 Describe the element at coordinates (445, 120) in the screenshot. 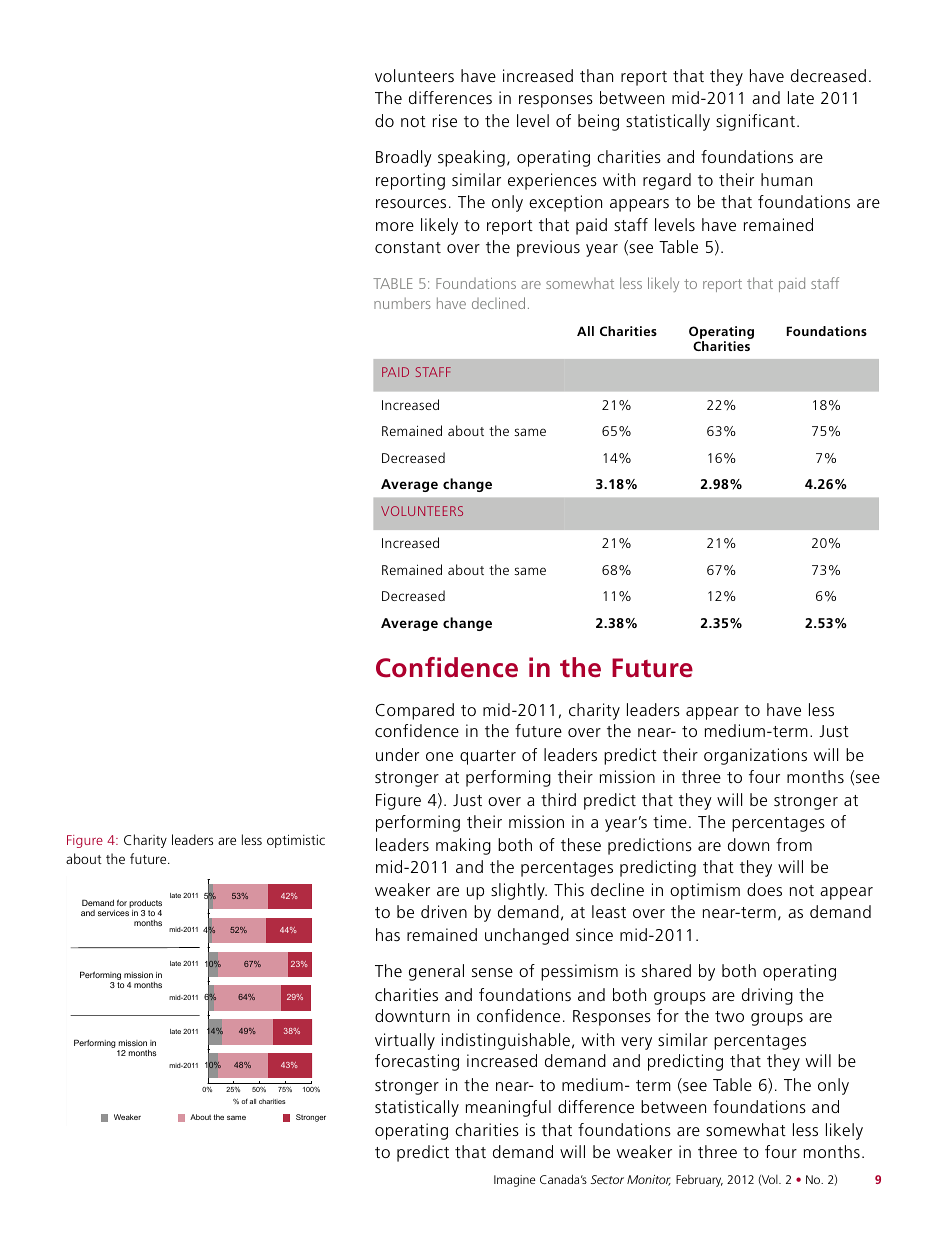

I see `rise` at that location.
